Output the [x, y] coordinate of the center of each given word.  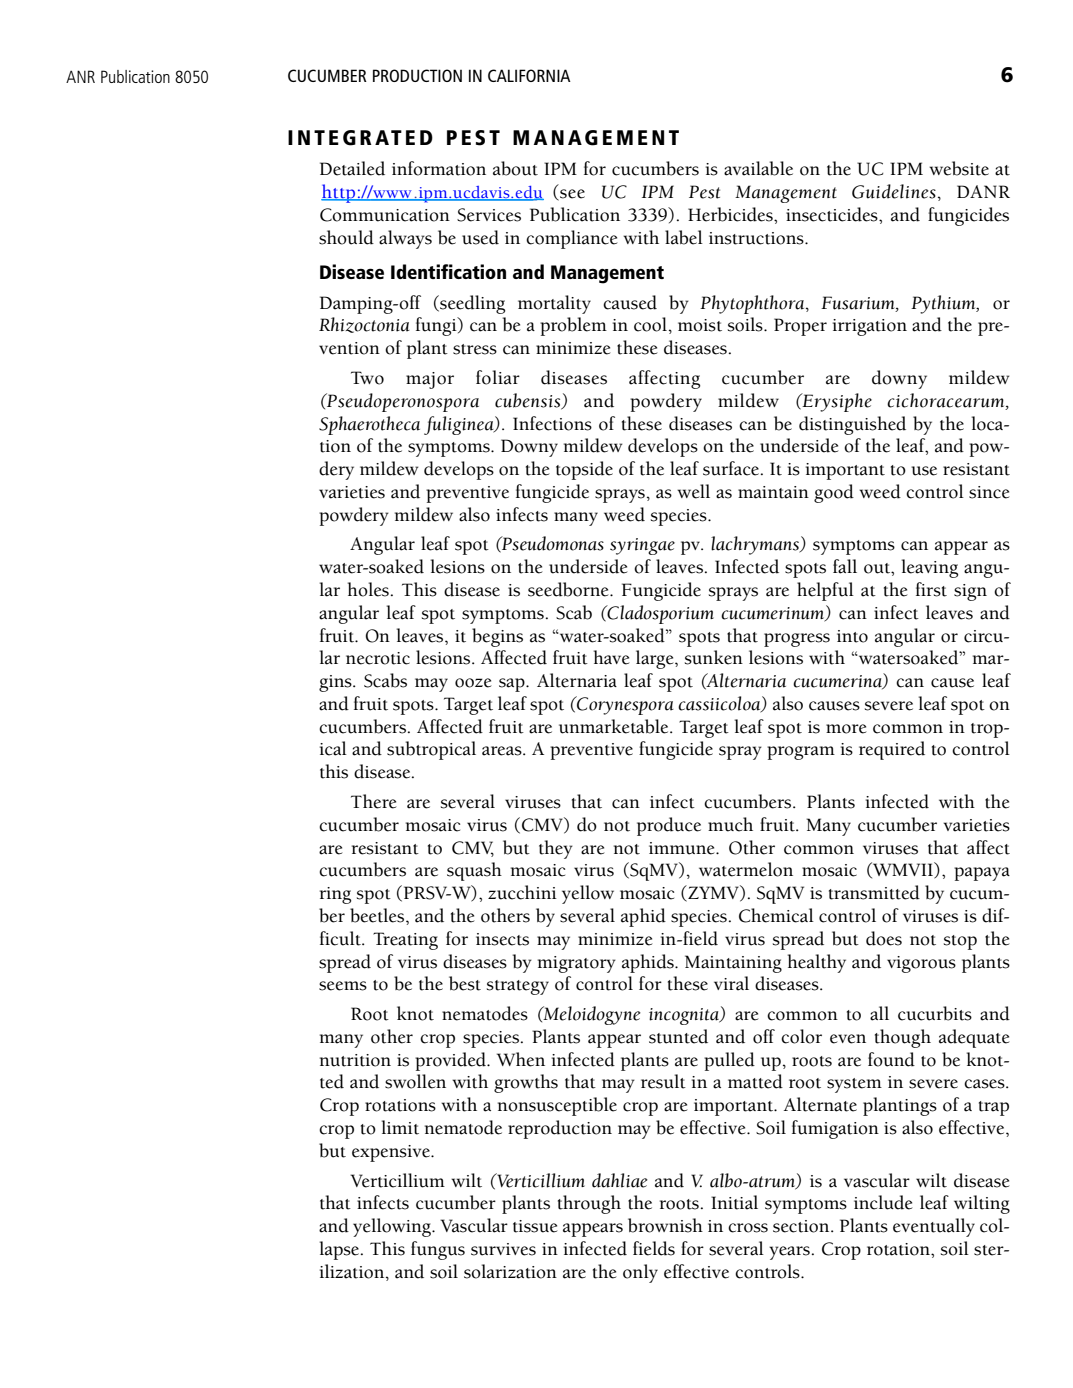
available [758, 168]
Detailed [352, 168]
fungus [438, 1250]
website [959, 168]
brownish [665, 1225]
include [883, 1202]
